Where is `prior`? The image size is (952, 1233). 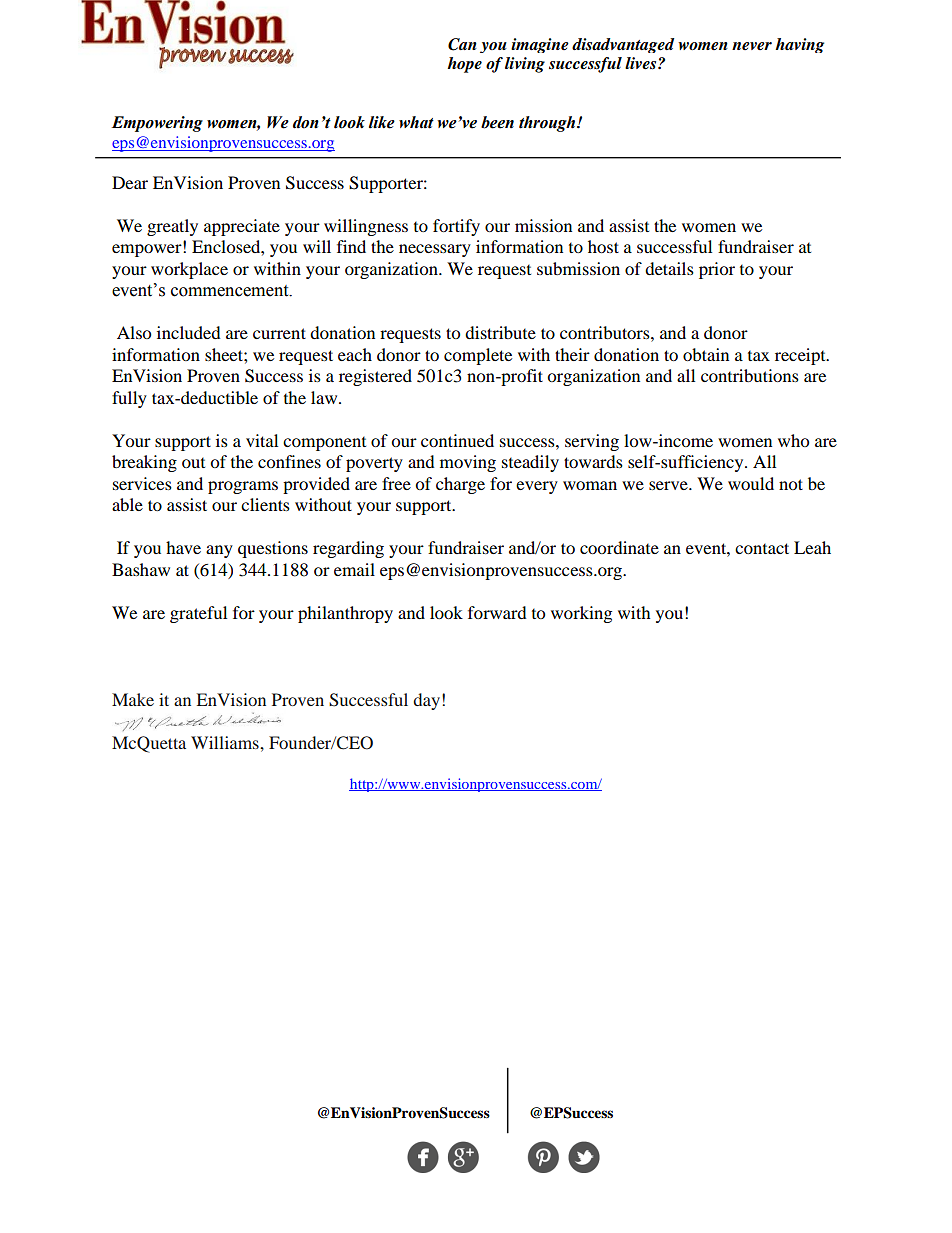 prior is located at coordinates (717, 270).
